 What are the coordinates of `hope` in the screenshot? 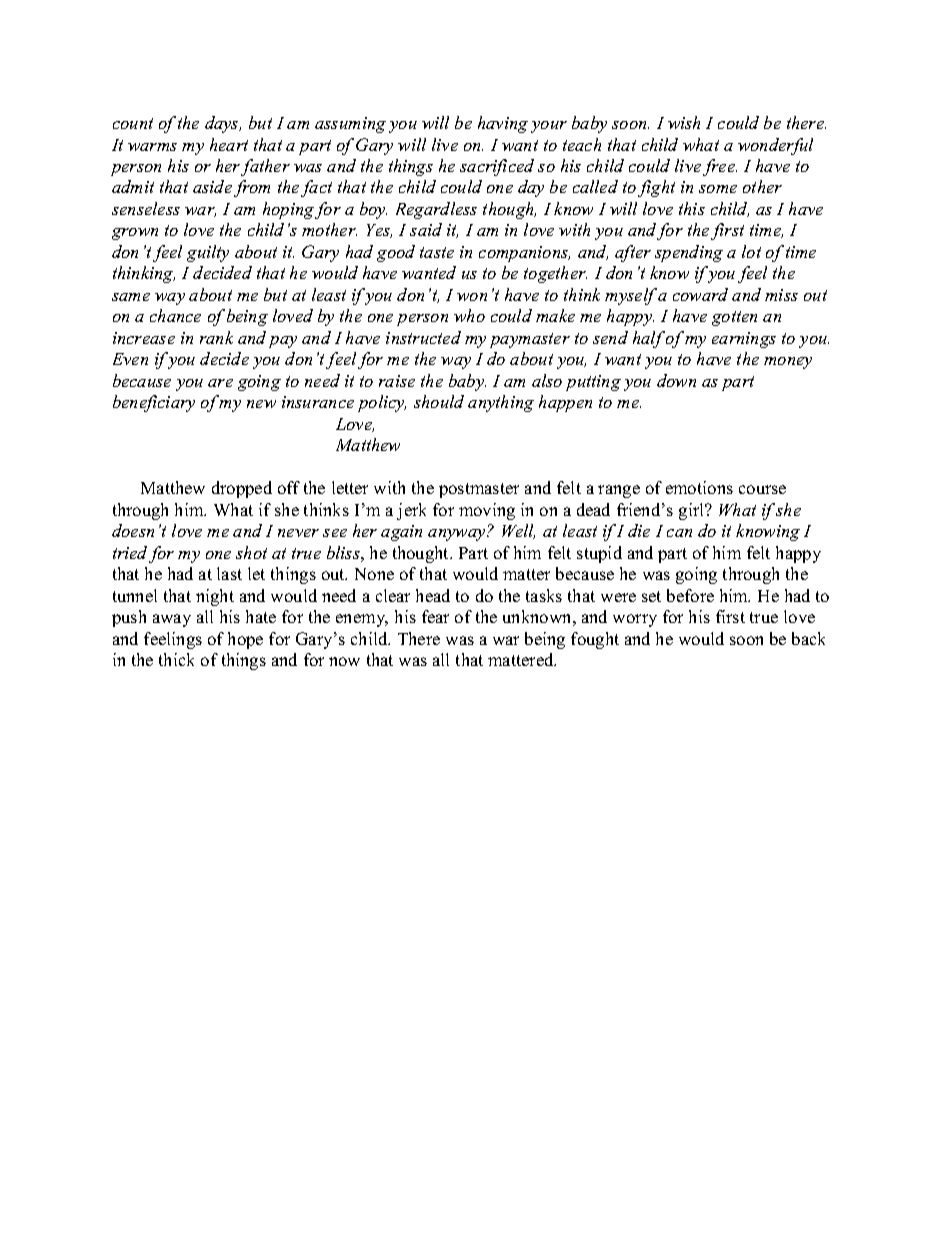 It's located at (245, 640).
